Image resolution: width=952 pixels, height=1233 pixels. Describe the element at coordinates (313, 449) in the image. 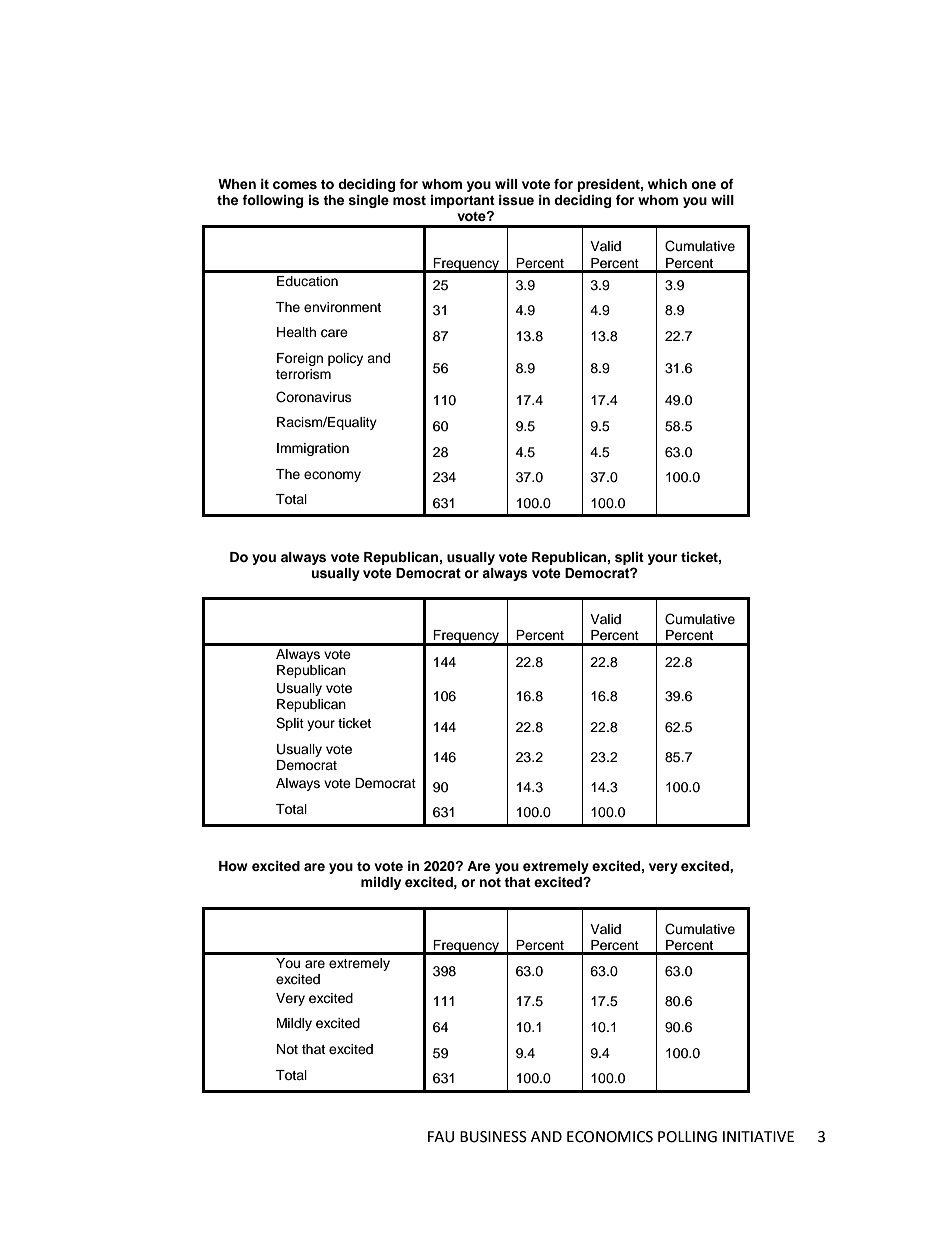

I see `Immigration` at that location.
